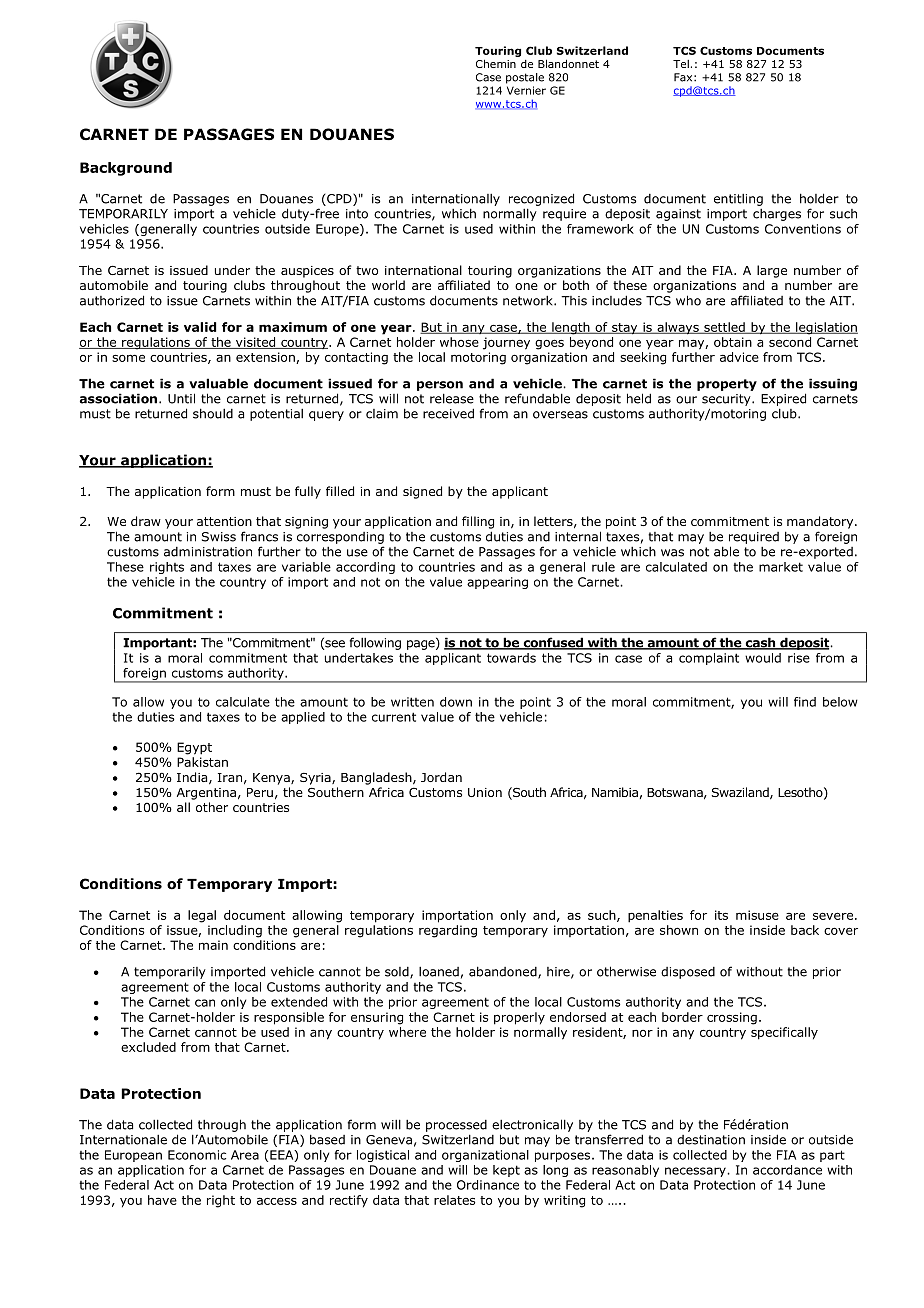 The image size is (924, 1308). What do you see at coordinates (497, 583) in the screenshot?
I see `appearing` at bounding box center [497, 583].
